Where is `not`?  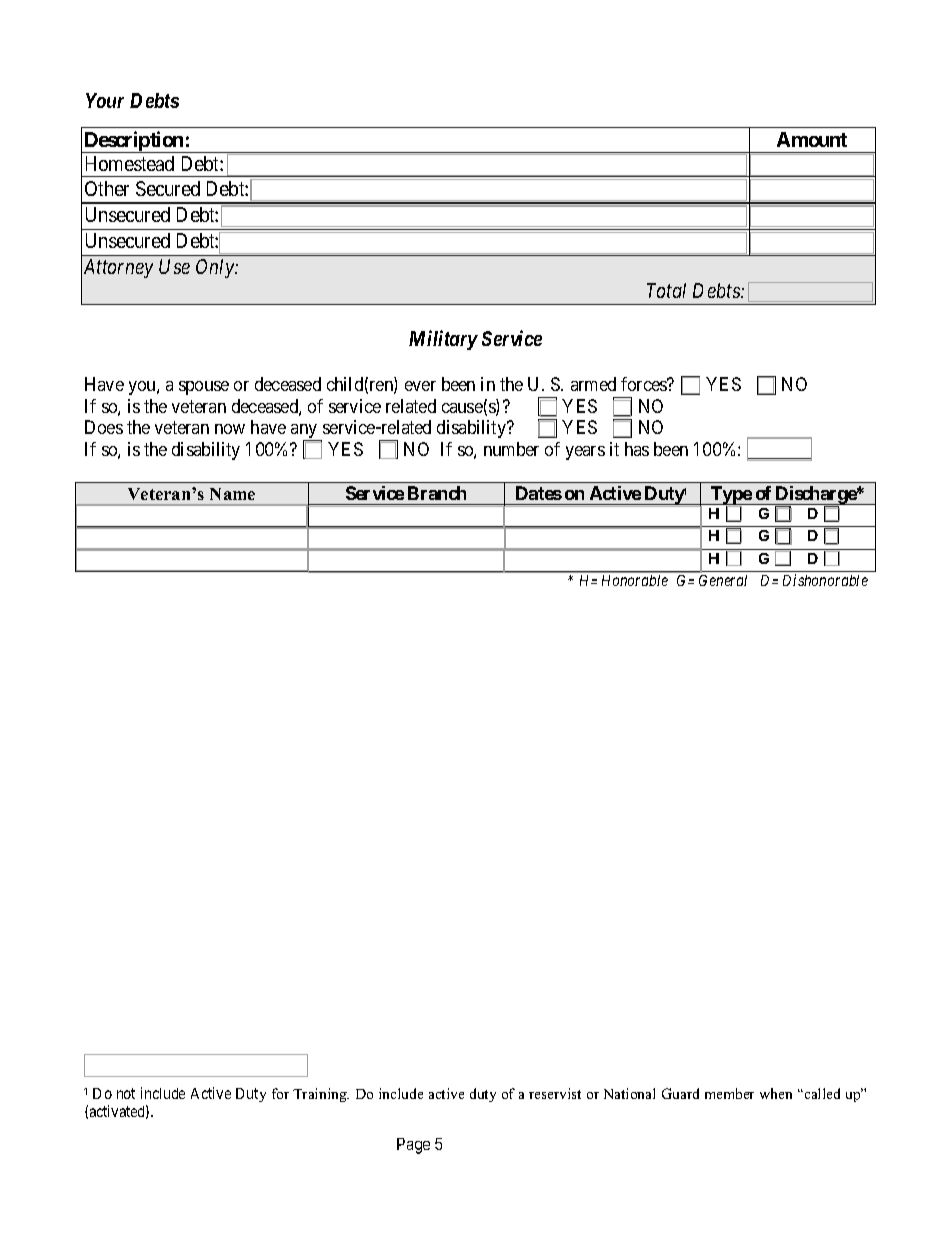 not is located at coordinates (126, 1093).
